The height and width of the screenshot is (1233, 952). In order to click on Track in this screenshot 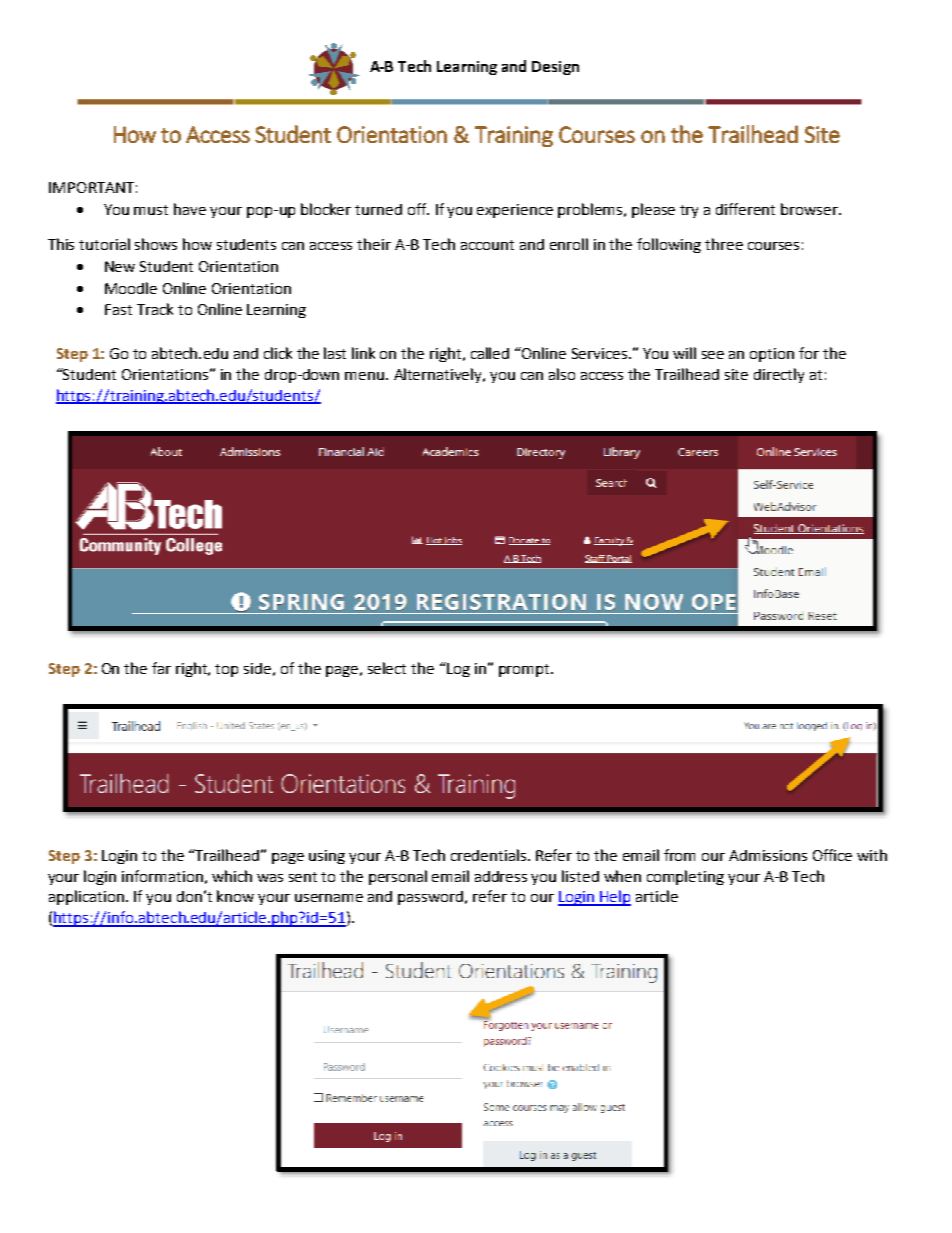, I will do `click(155, 309)`.
